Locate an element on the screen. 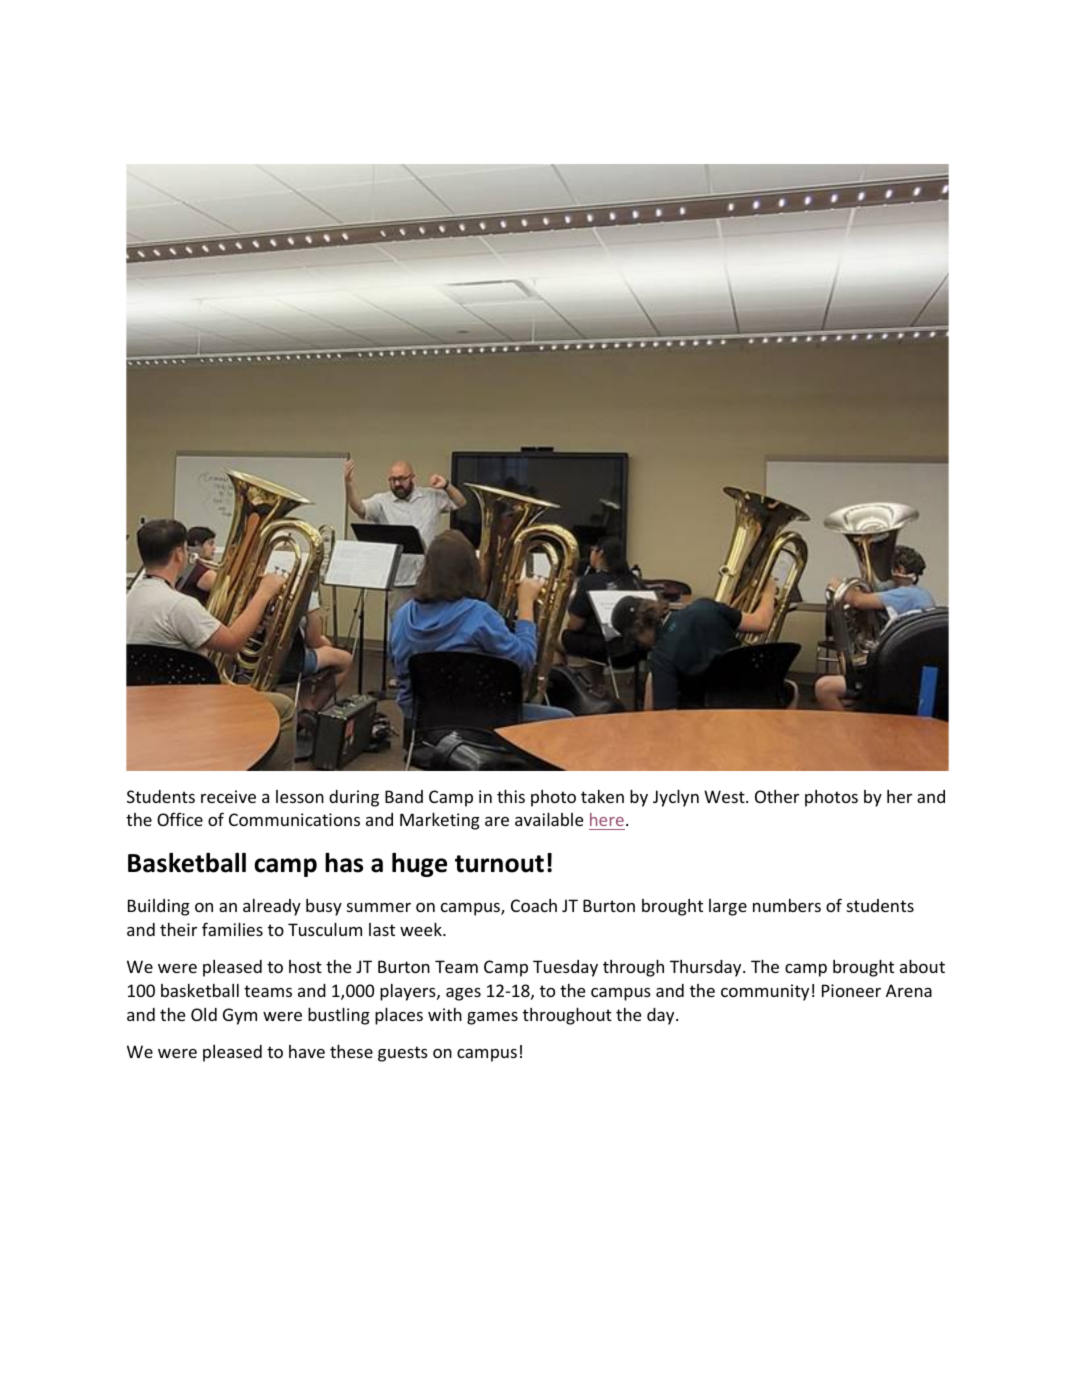  community is located at coordinates (765, 992).
